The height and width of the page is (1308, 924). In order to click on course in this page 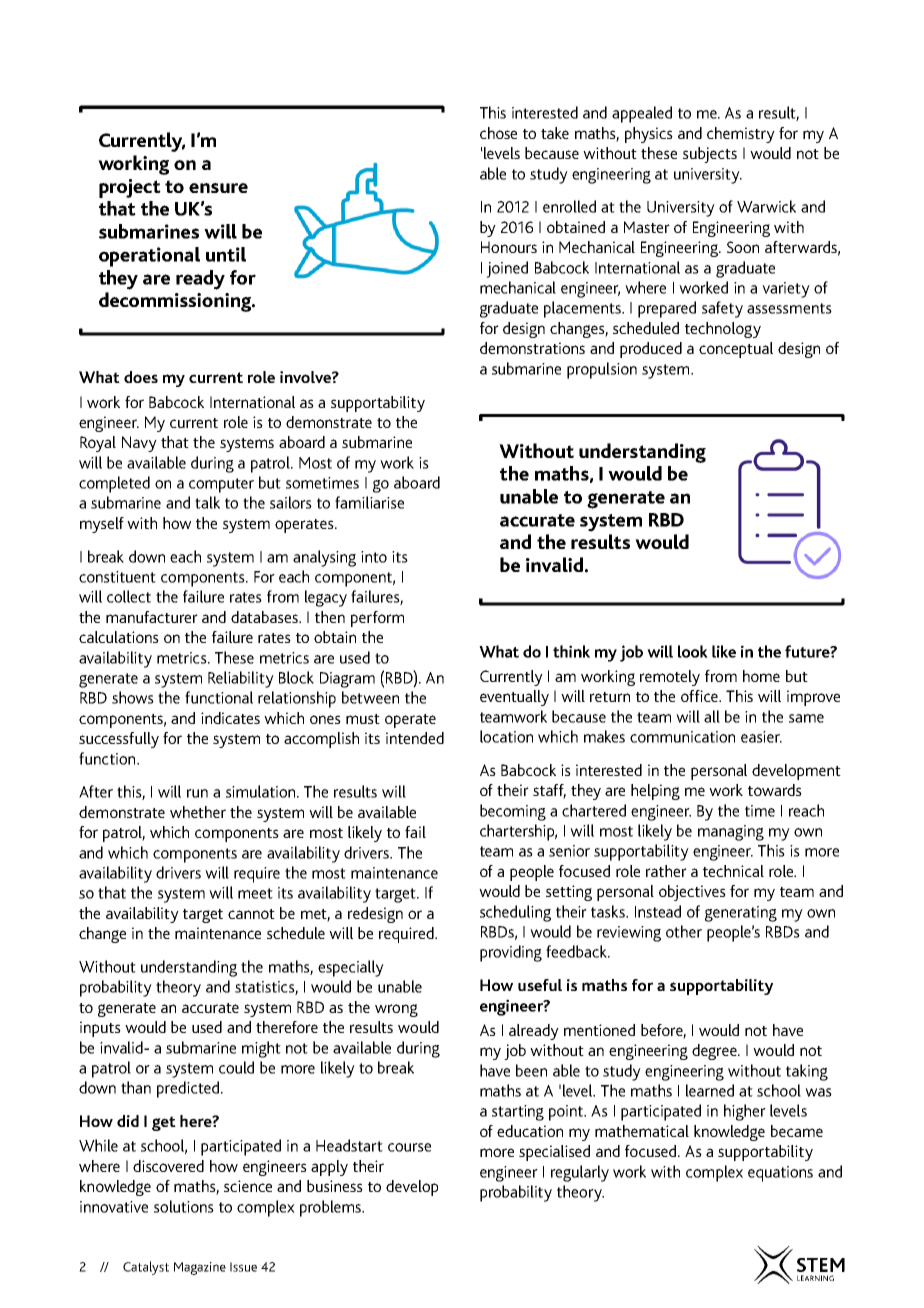, I will do `click(409, 1147)`.
